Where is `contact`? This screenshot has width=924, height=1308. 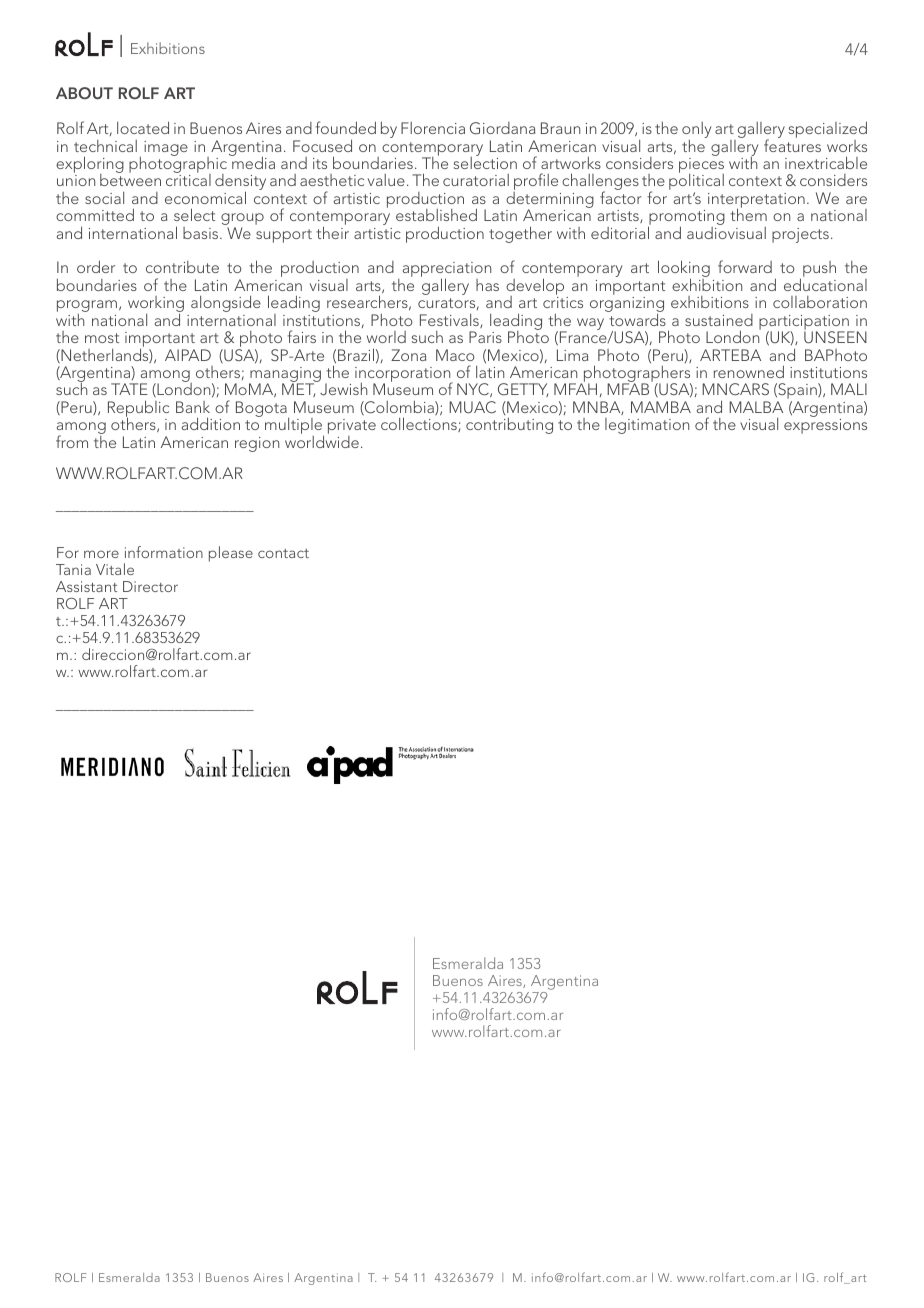
contact is located at coordinates (283, 553).
